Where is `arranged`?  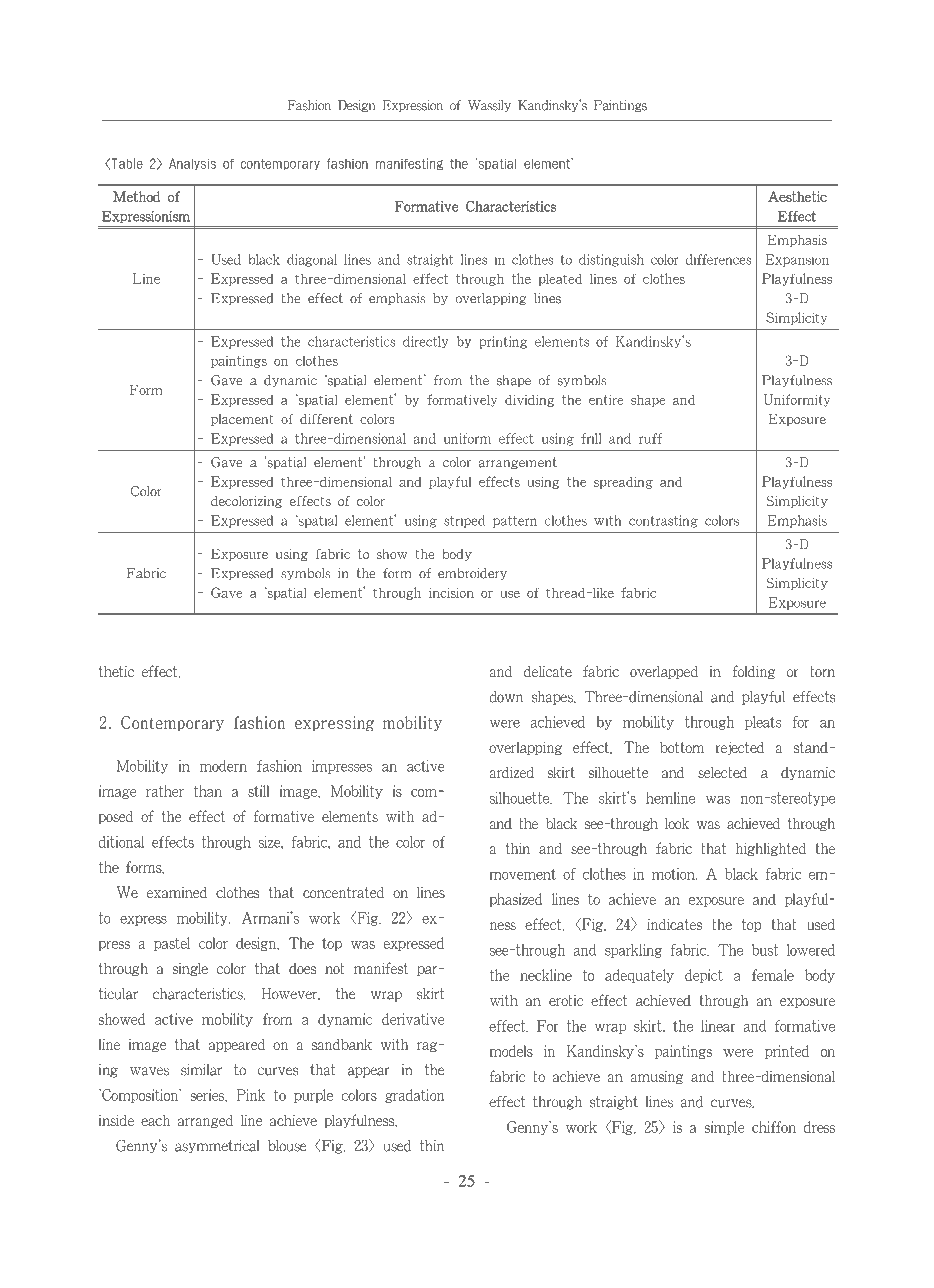
arranged is located at coordinates (205, 1121).
